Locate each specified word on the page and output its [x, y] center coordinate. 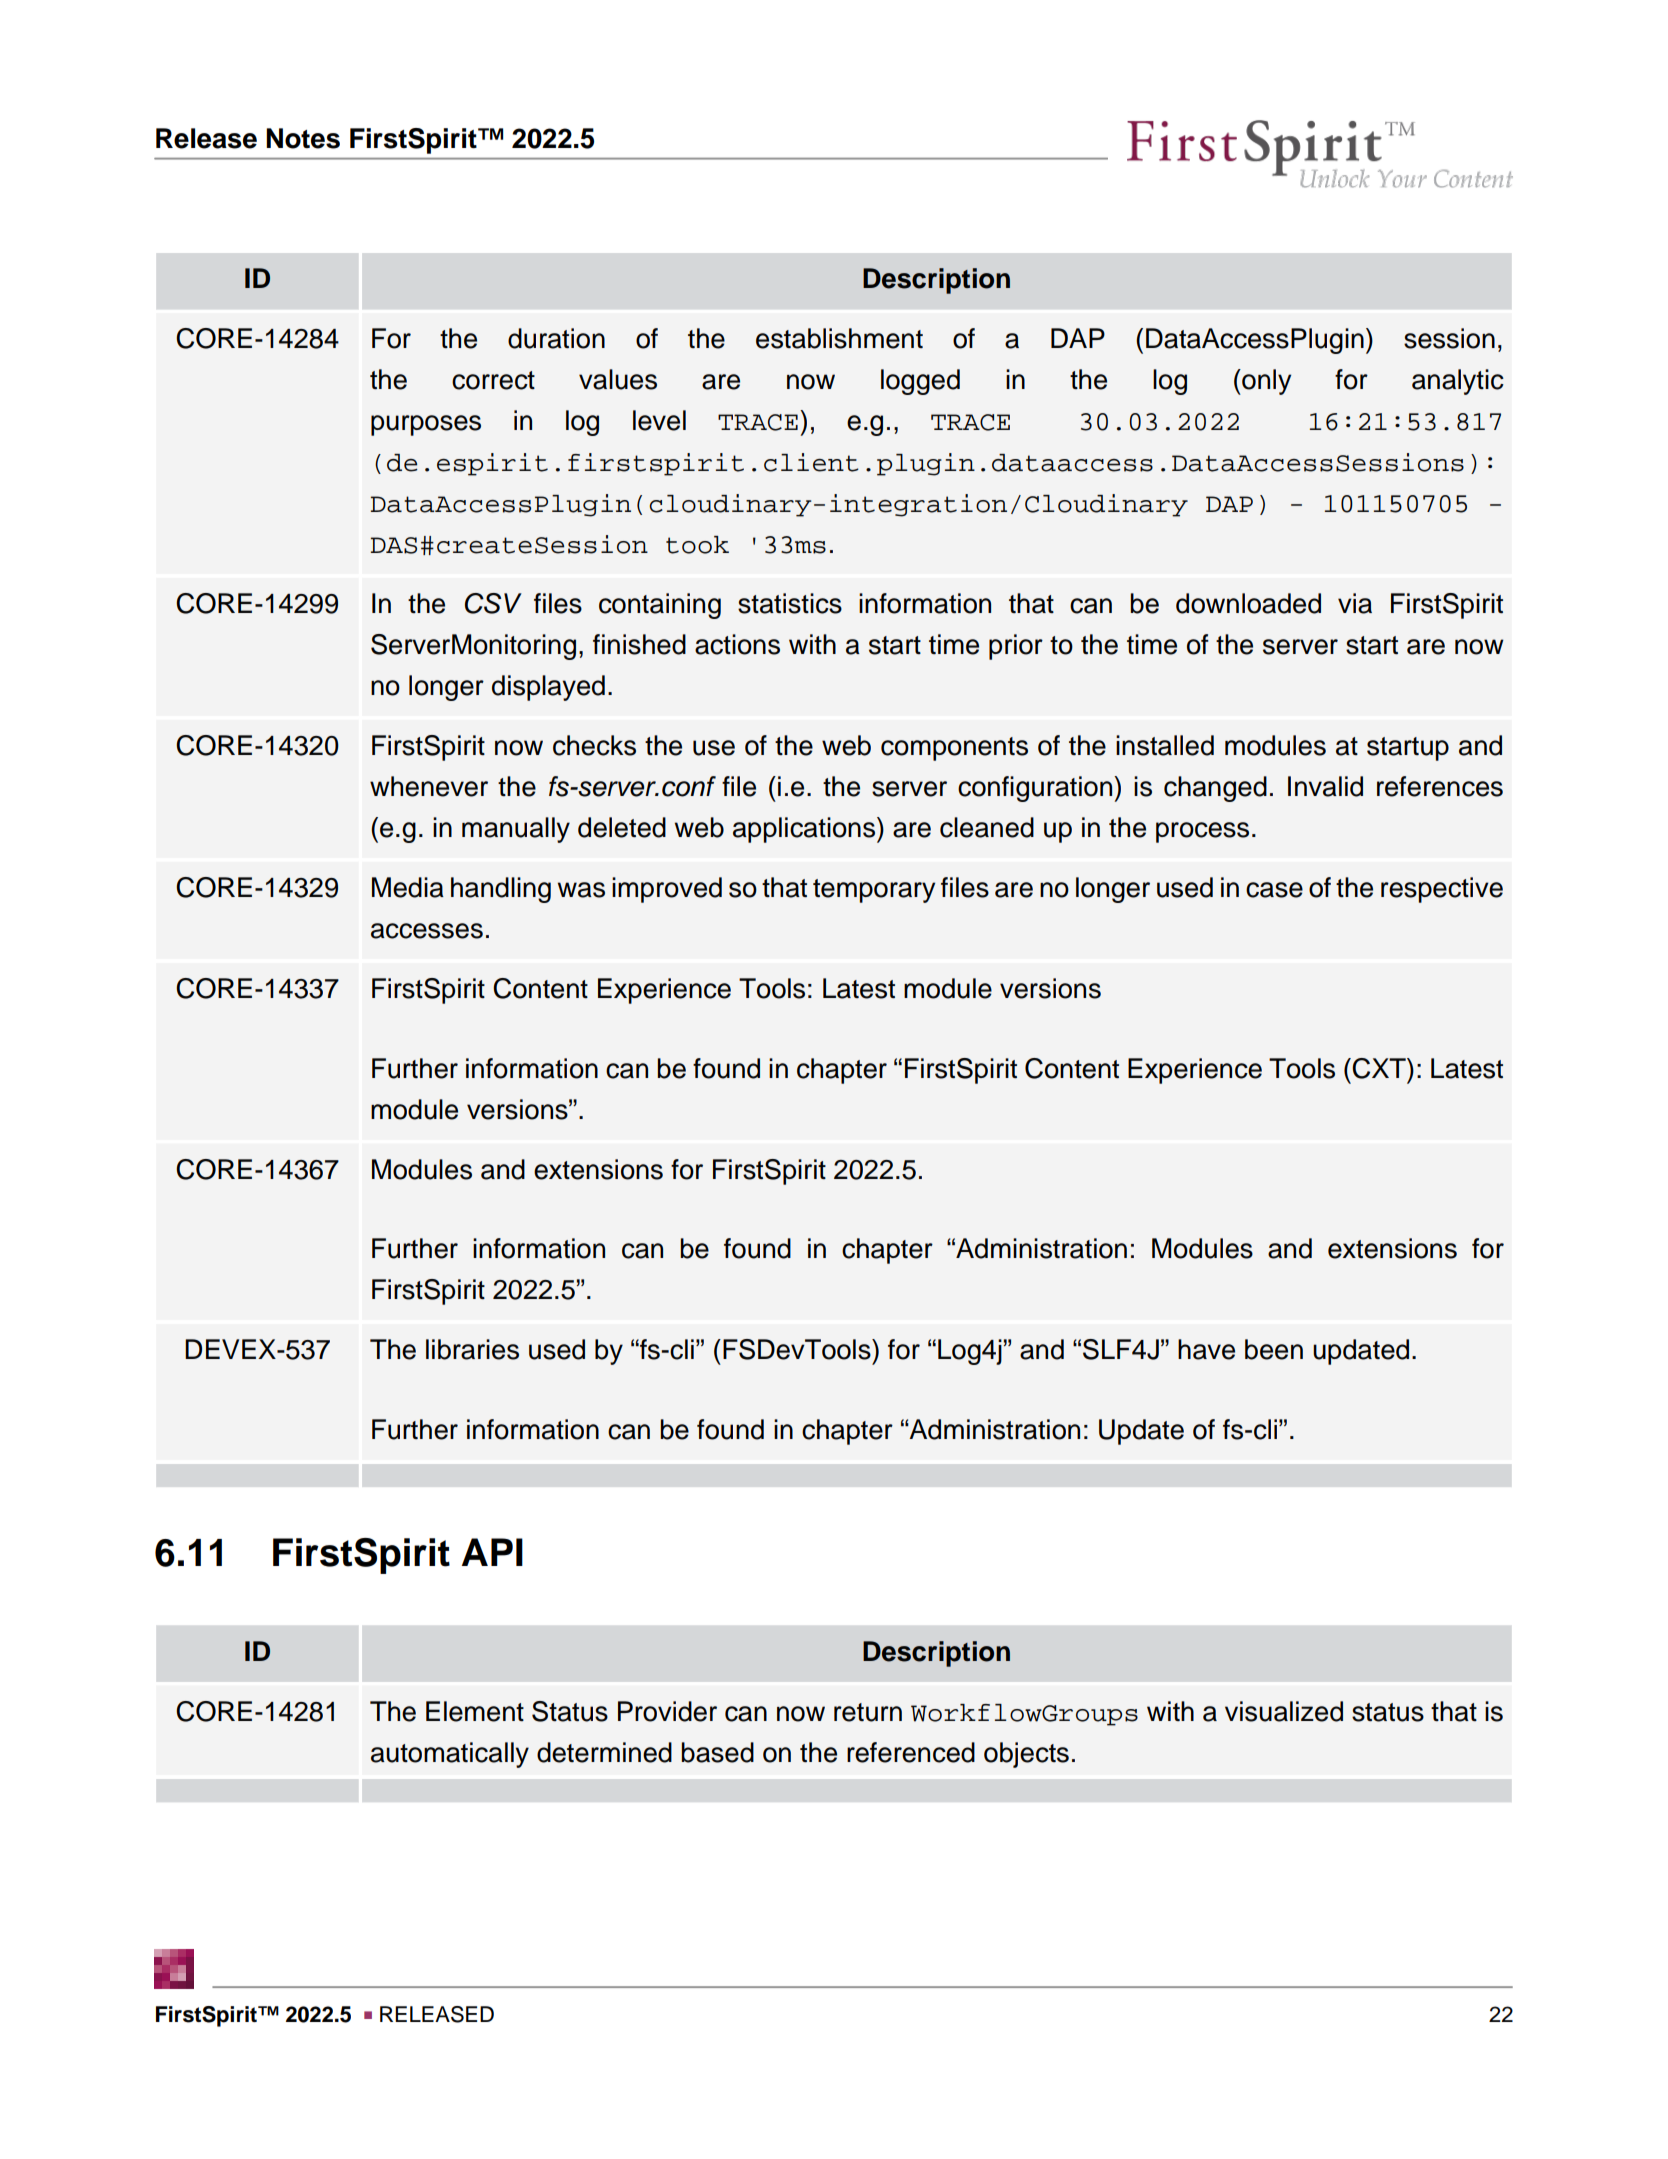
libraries [472, 1349]
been [1274, 1349]
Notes [303, 138]
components [954, 749]
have [1206, 1349]
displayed [548, 688]
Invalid [1325, 786]
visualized [1284, 1711]
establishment [839, 338]
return [868, 1712]
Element [475, 1711]
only [1265, 382]
